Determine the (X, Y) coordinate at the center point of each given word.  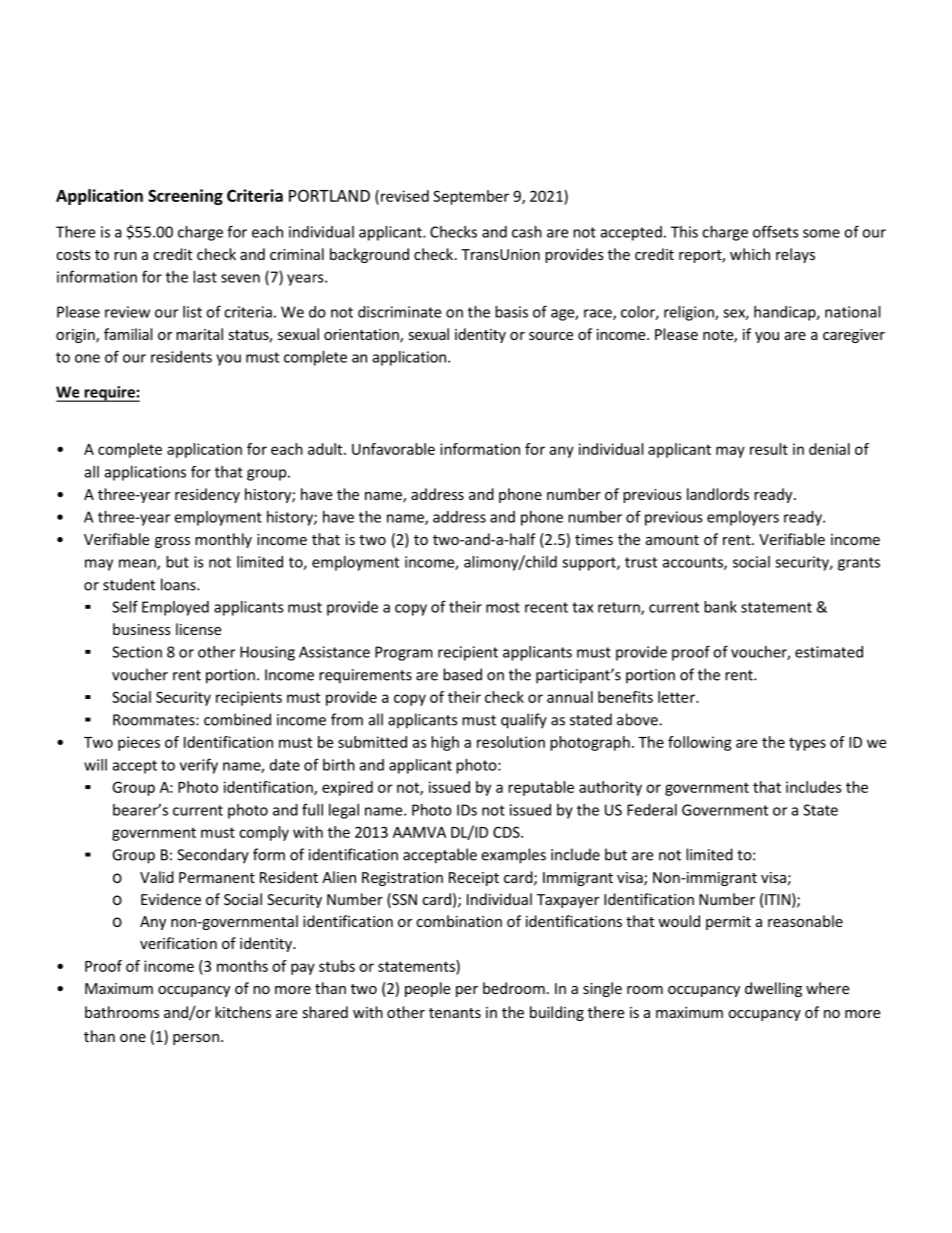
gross (172, 542)
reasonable (805, 921)
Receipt (474, 879)
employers (743, 518)
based (462, 674)
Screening (185, 197)
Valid (157, 877)
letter (677, 697)
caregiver (854, 336)
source (551, 336)
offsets (776, 231)
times (594, 539)
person (196, 1039)
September (471, 197)
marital (199, 334)
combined (237, 719)
